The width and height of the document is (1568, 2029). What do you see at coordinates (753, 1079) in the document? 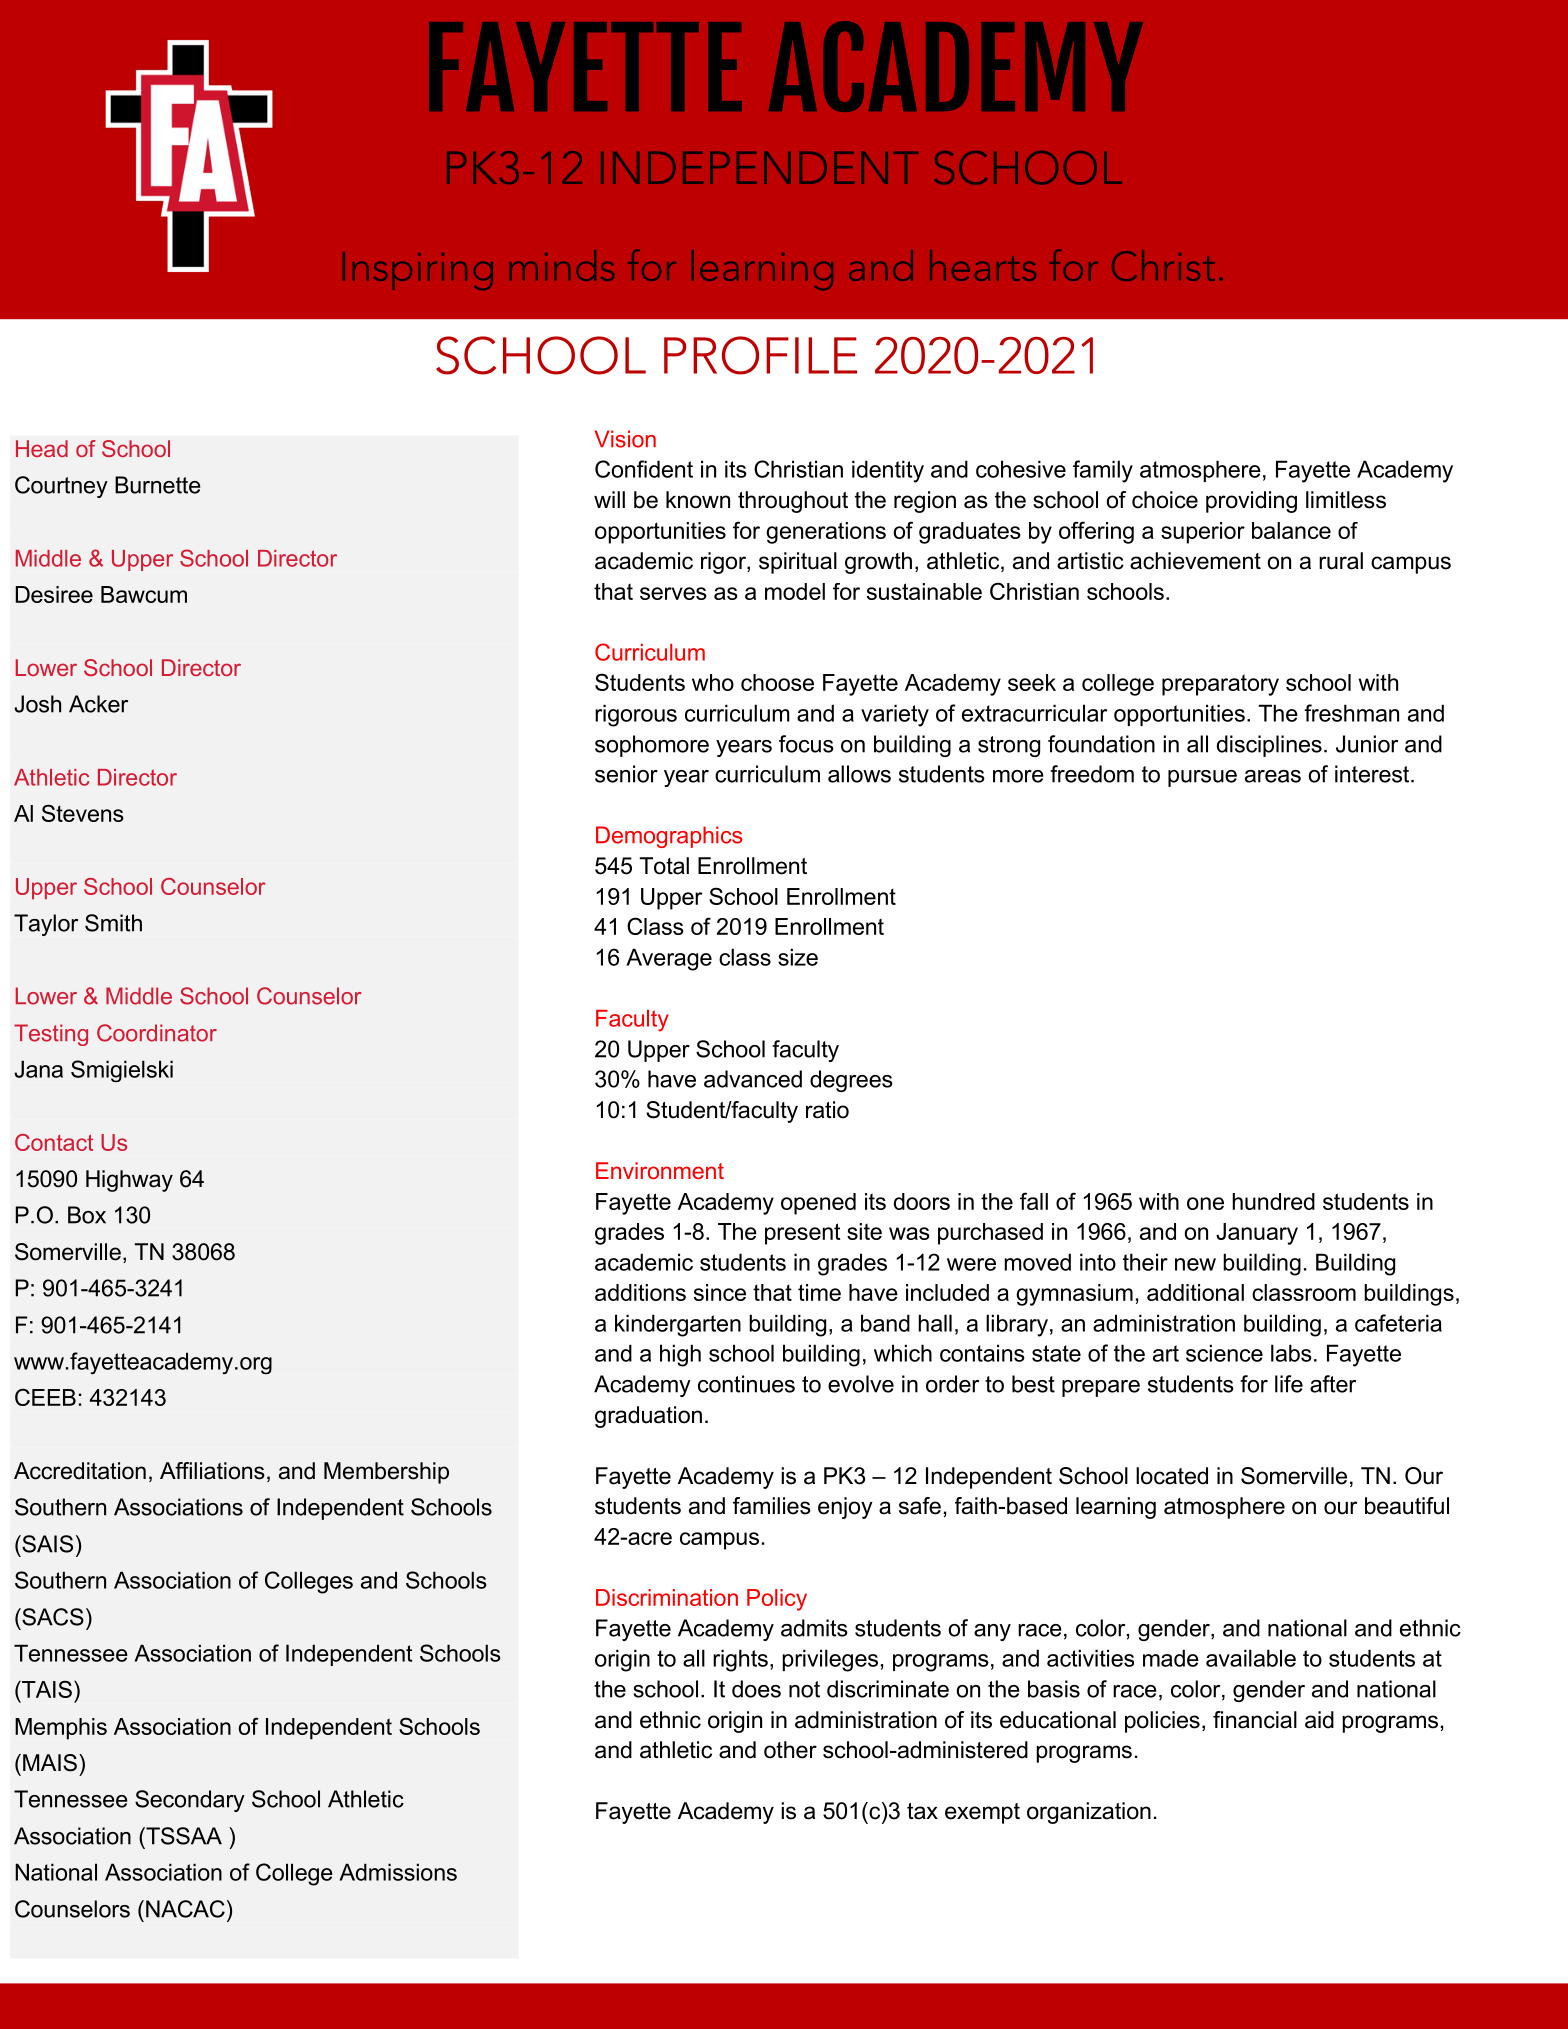
I see `advanced` at bounding box center [753, 1079].
